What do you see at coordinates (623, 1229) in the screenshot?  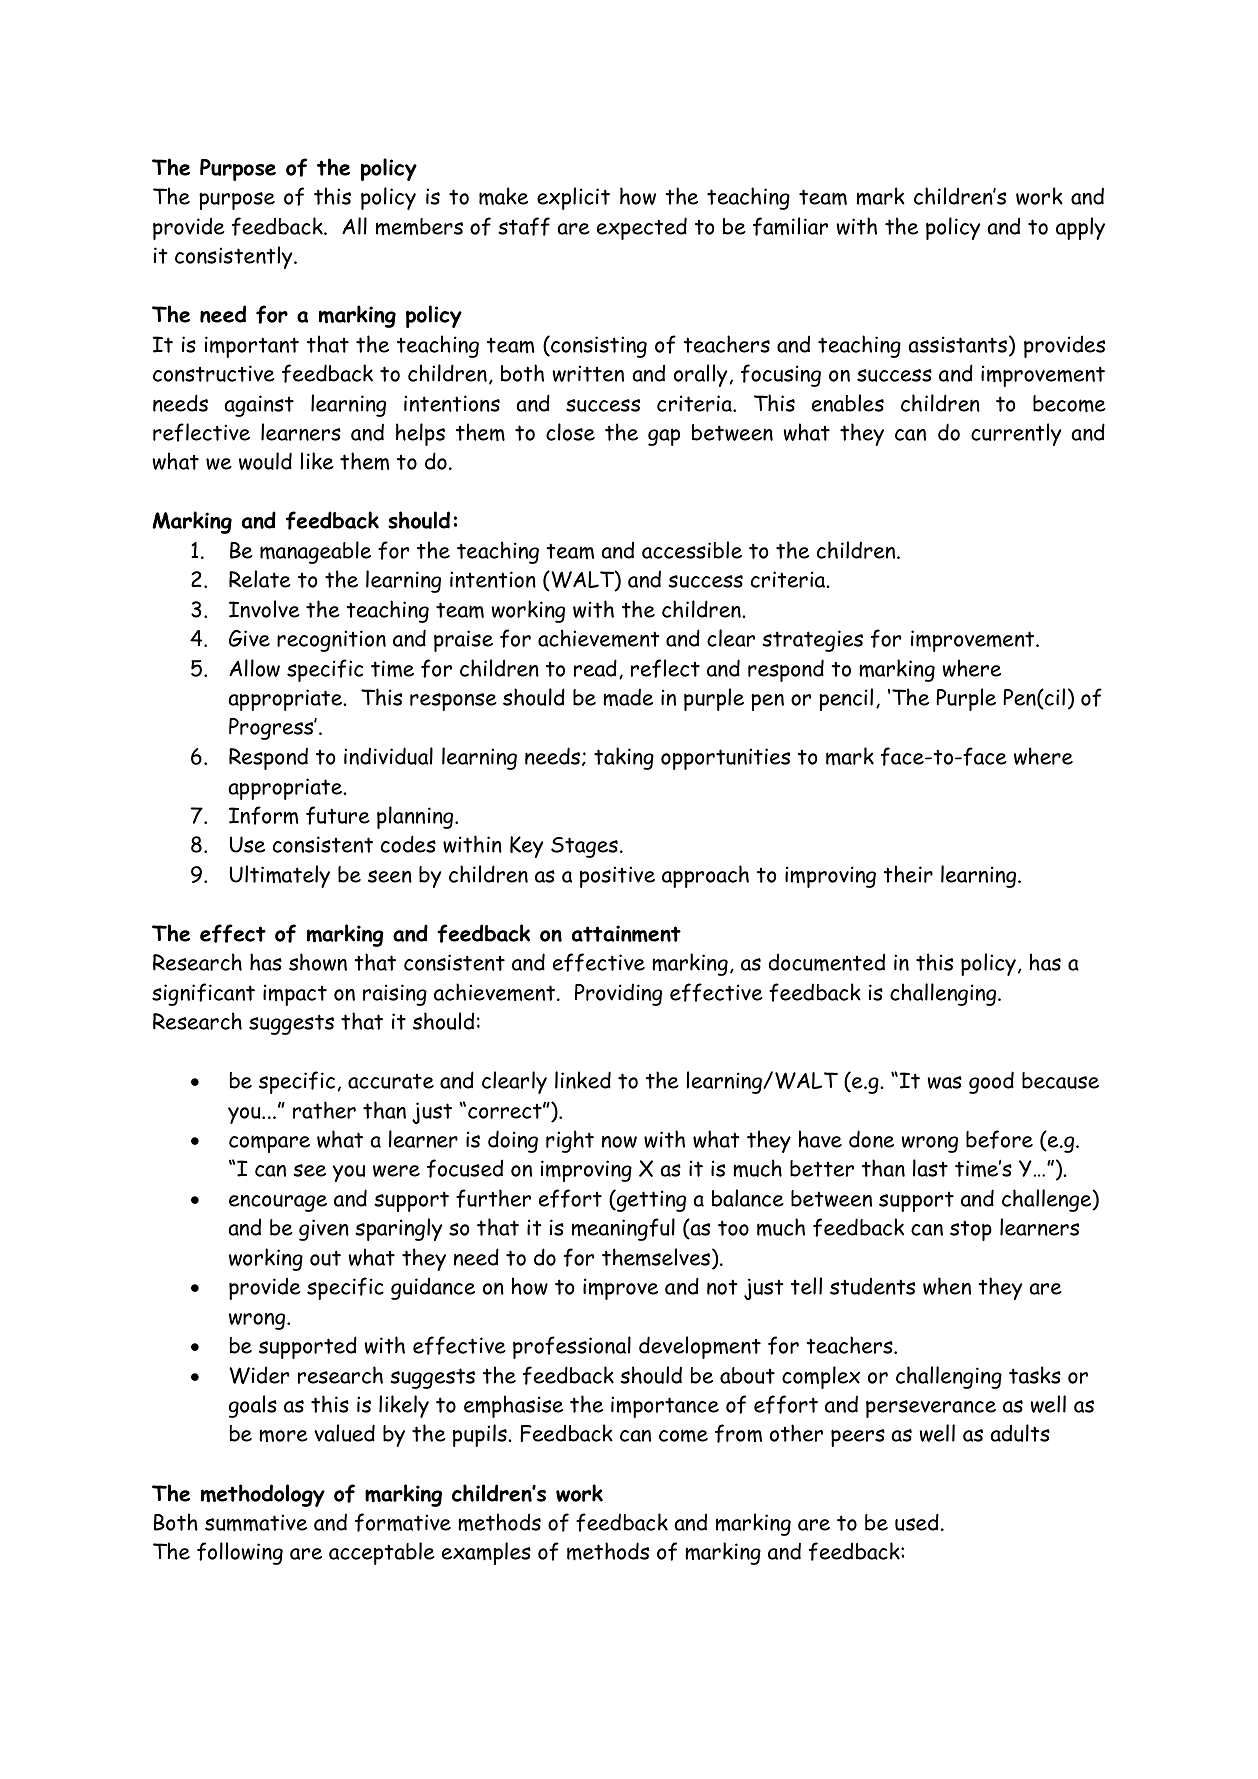 I see `meaningful` at bounding box center [623, 1229].
